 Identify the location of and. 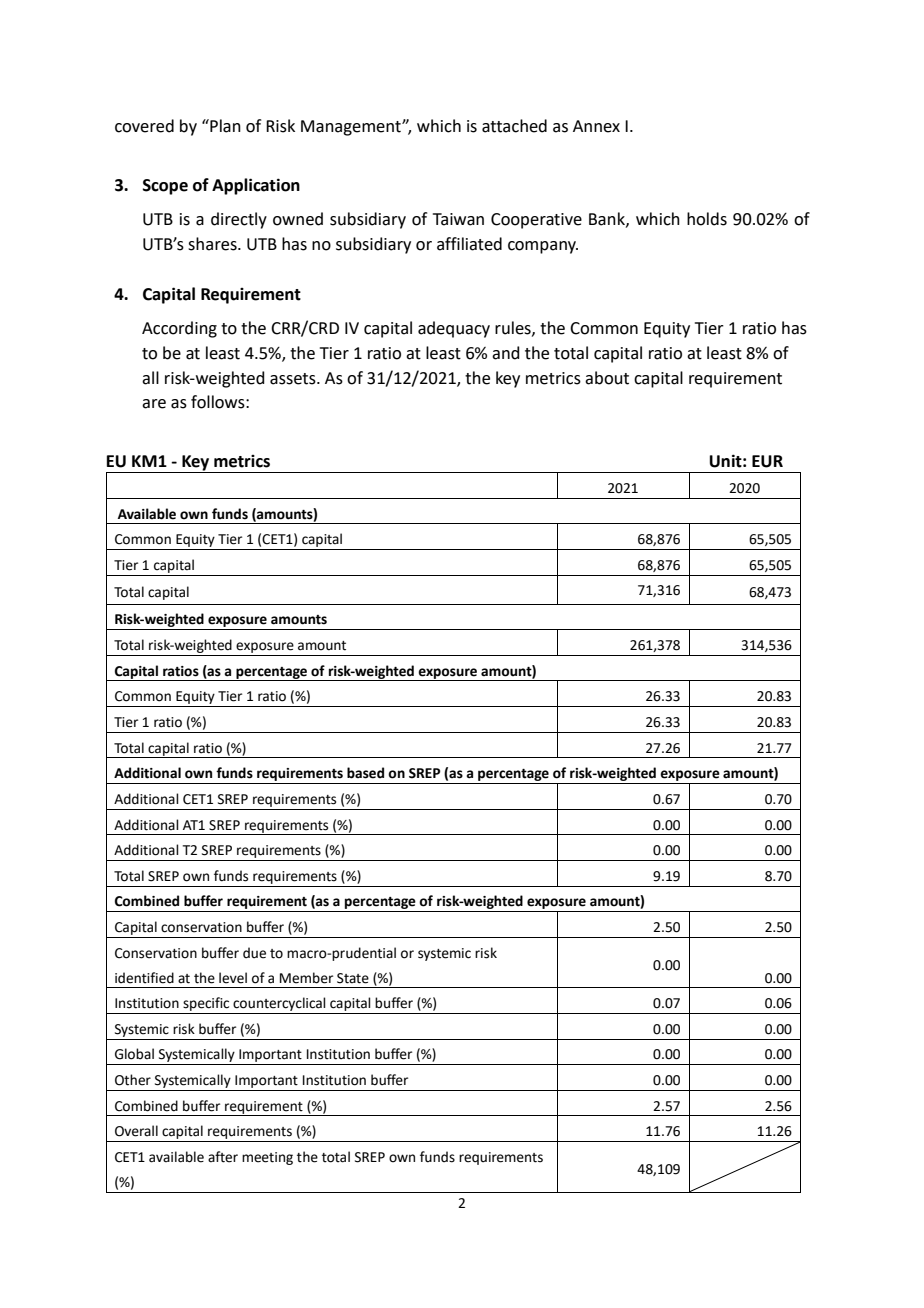
(506, 353).
